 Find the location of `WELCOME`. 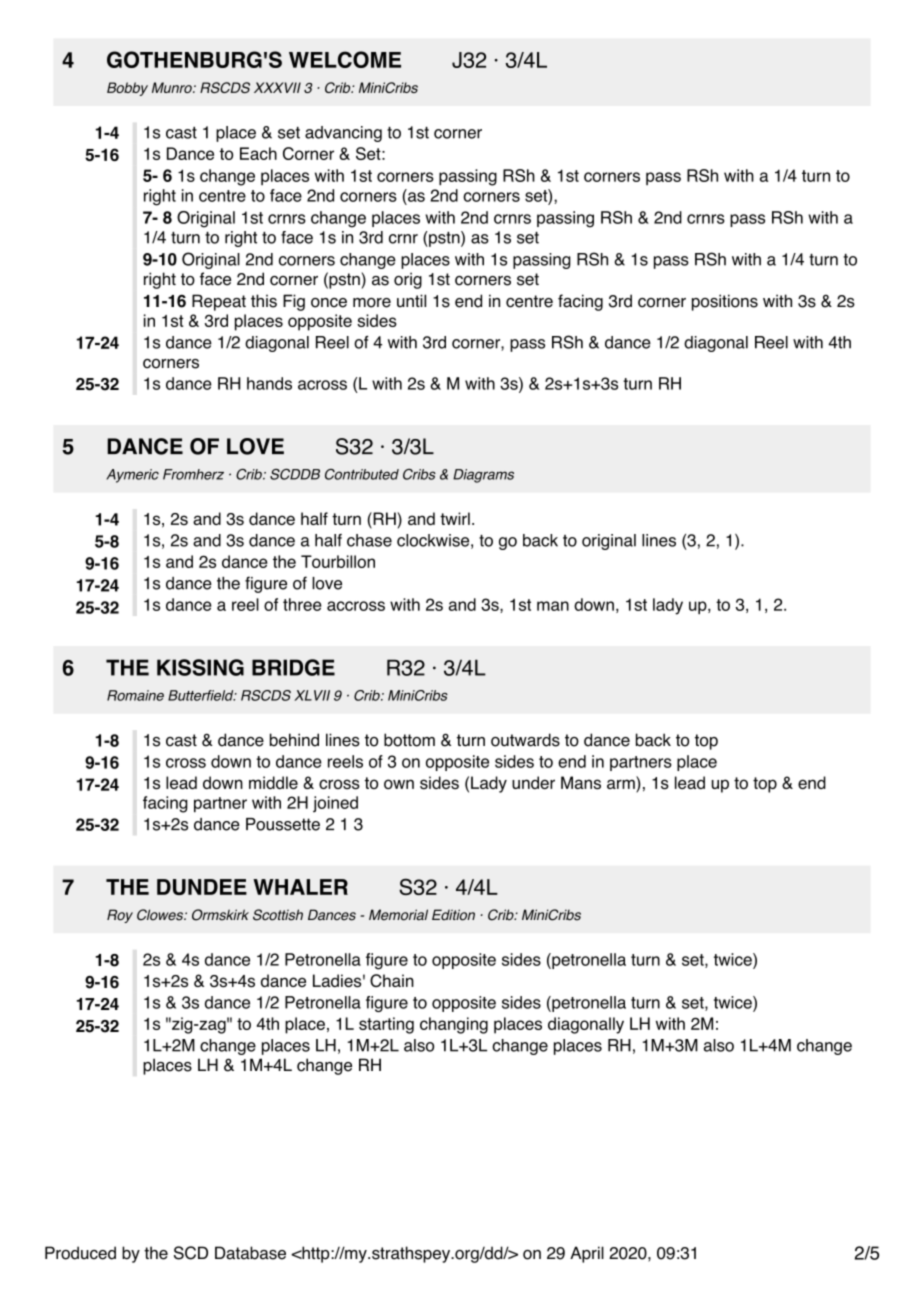

WELCOME is located at coordinates (345, 59).
